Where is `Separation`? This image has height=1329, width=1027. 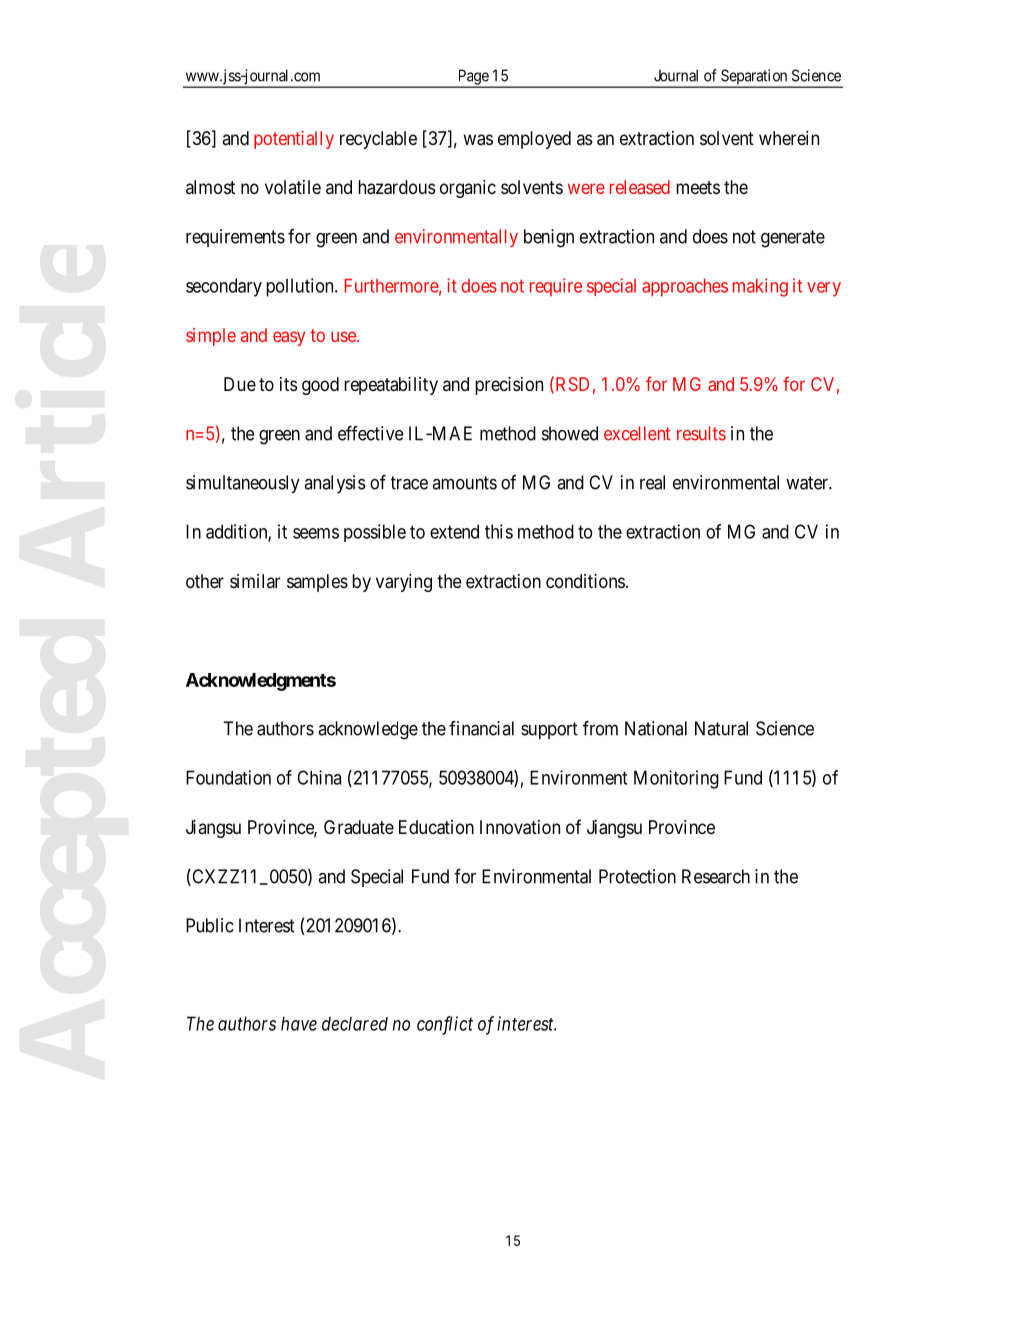 Separation is located at coordinates (754, 78).
